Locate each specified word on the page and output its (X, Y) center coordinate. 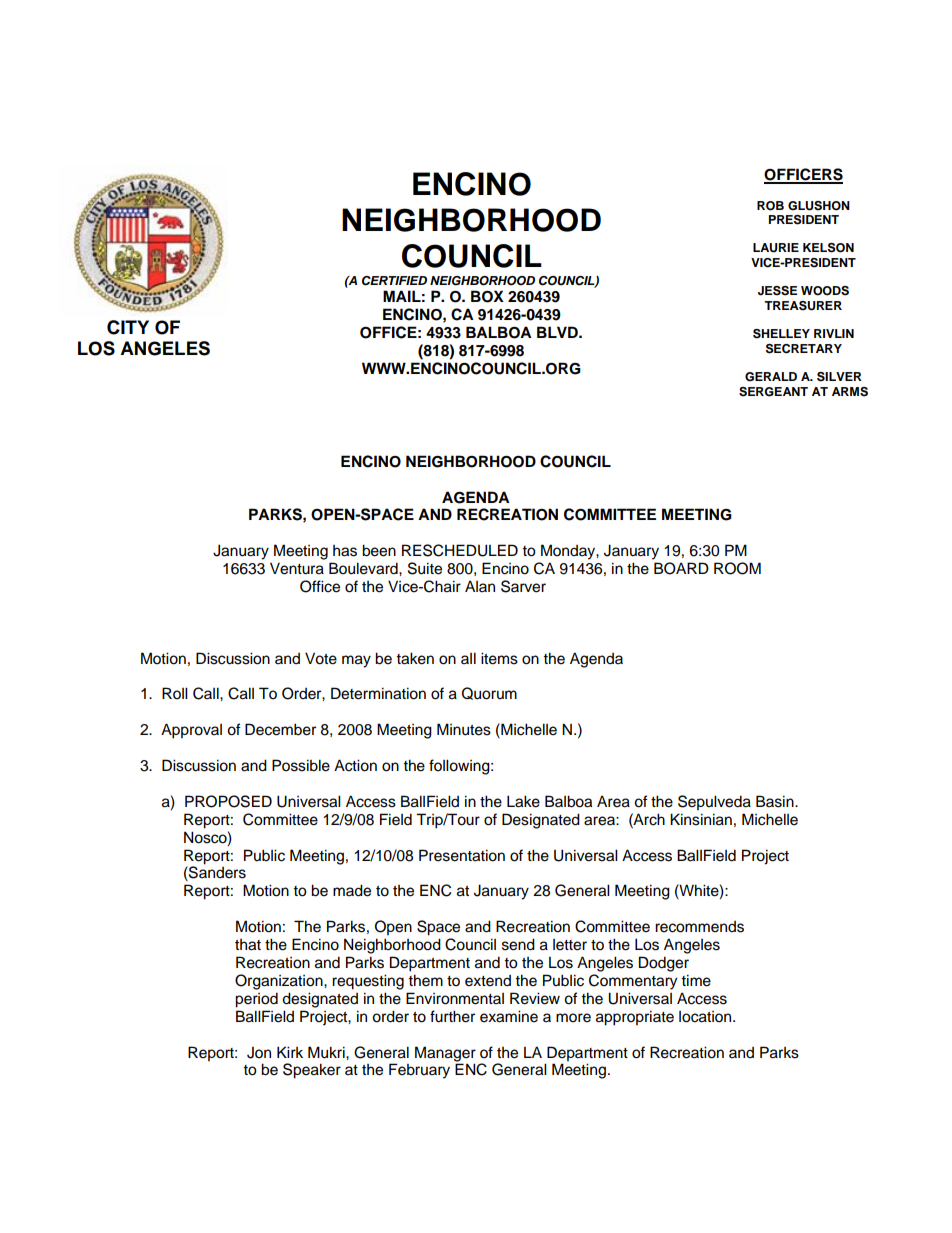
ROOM (737, 568)
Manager (445, 1054)
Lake (523, 801)
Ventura (297, 568)
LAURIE (776, 248)
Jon (259, 1053)
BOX (487, 296)
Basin (776, 801)
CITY (128, 327)
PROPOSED (228, 801)
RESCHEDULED (460, 550)
